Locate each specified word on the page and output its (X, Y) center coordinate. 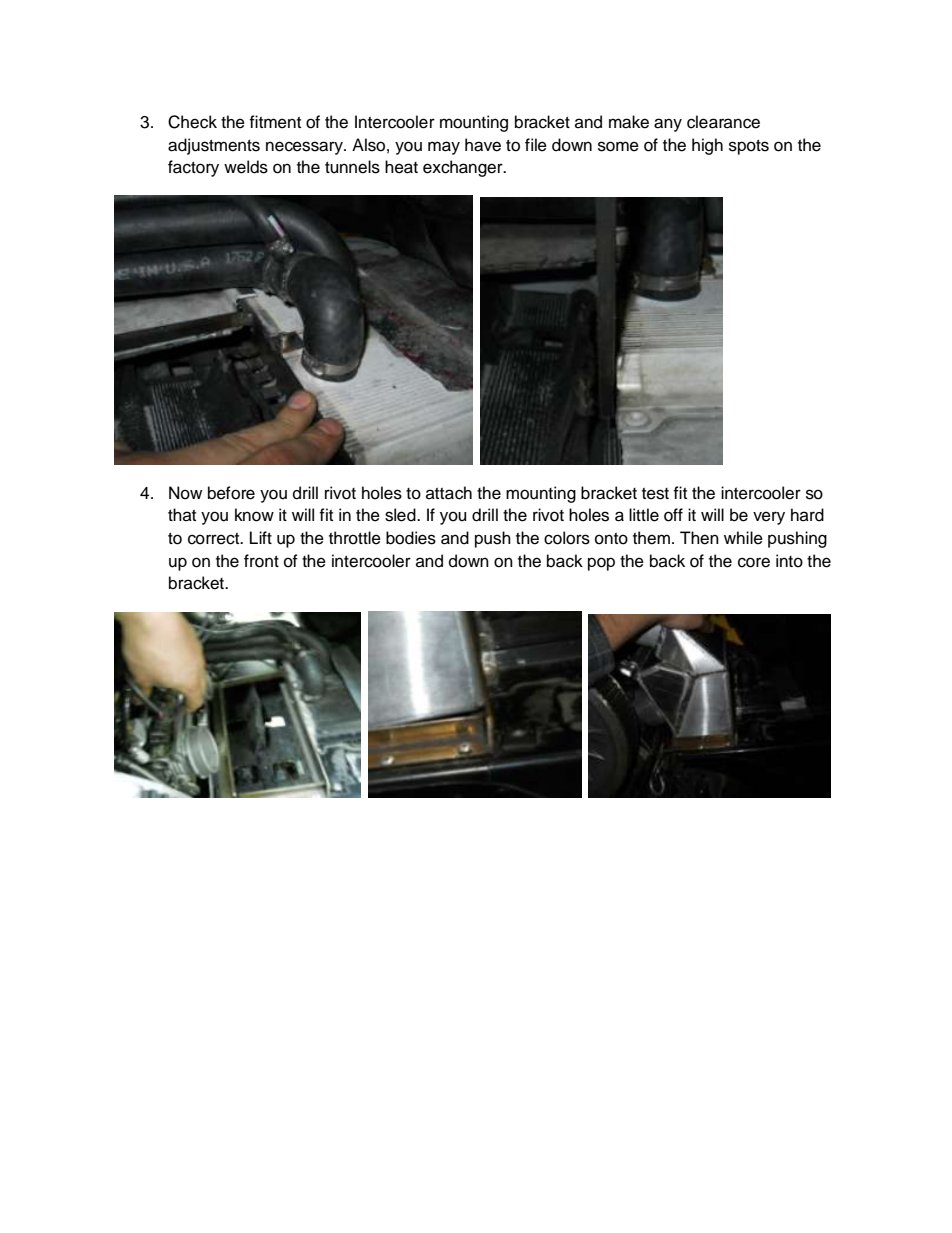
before (231, 493)
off (673, 515)
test (655, 494)
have (483, 145)
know (254, 515)
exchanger (464, 168)
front (261, 561)
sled (401, 515)
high (707, 146)
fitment (275, 122)
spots (749, 147)
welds (246, 167)
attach (449, 493)
